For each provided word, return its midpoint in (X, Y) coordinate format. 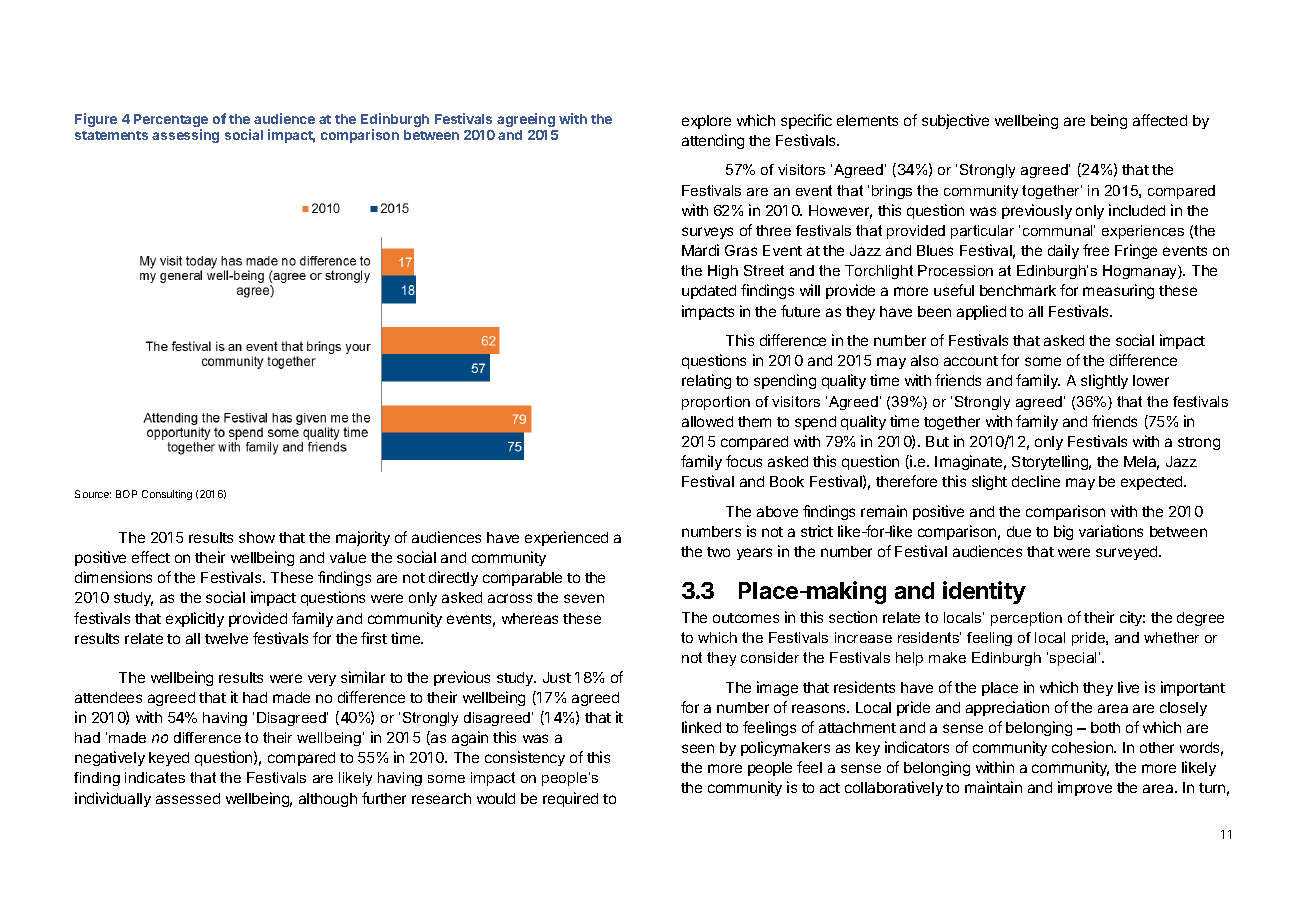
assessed (188, 798)
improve (1085, 788)
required (570, 799)
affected (1160, 120)
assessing (185, 136)
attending (713, 141)
